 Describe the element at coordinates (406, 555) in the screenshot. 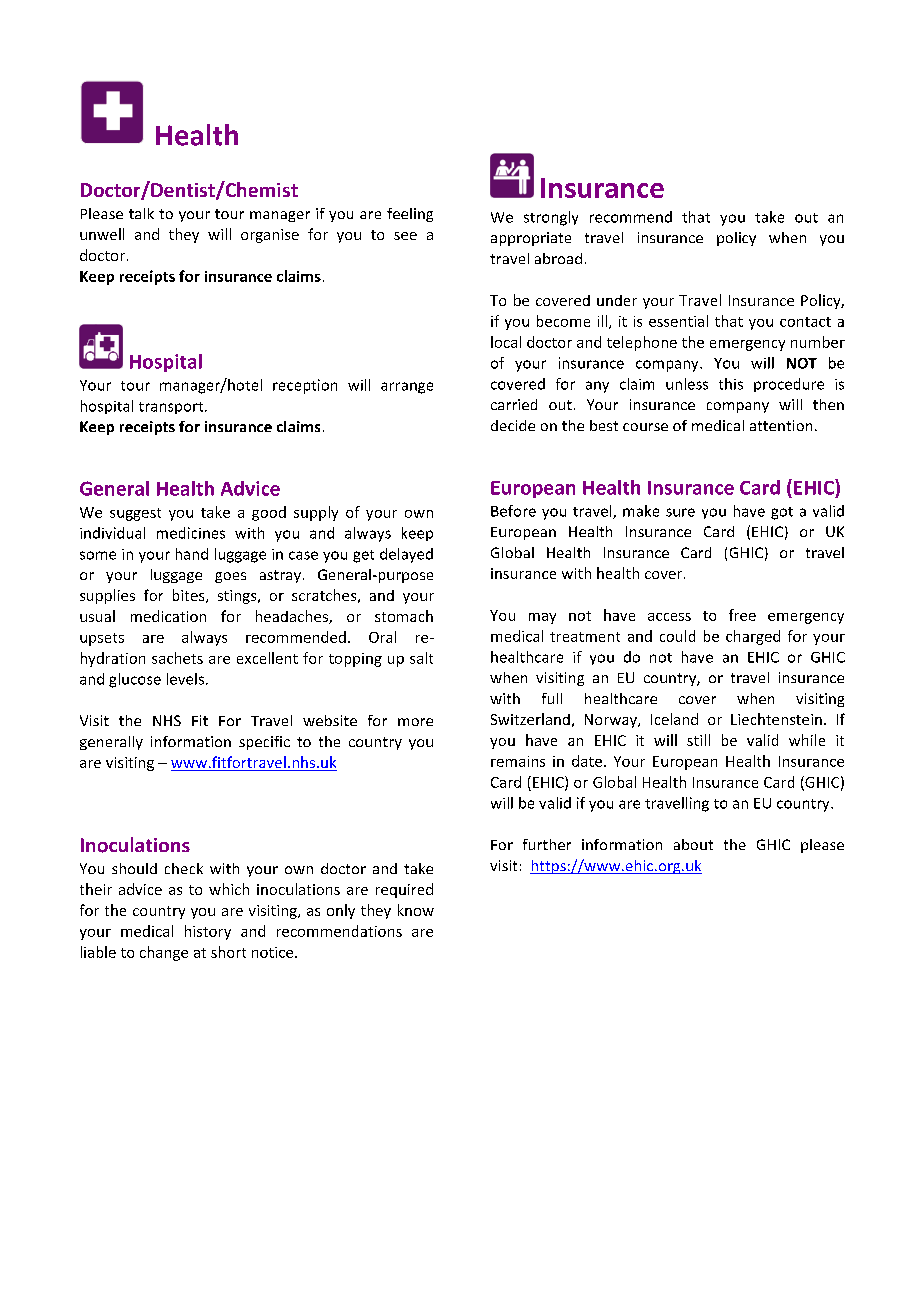

I see `delayed` at that location.
